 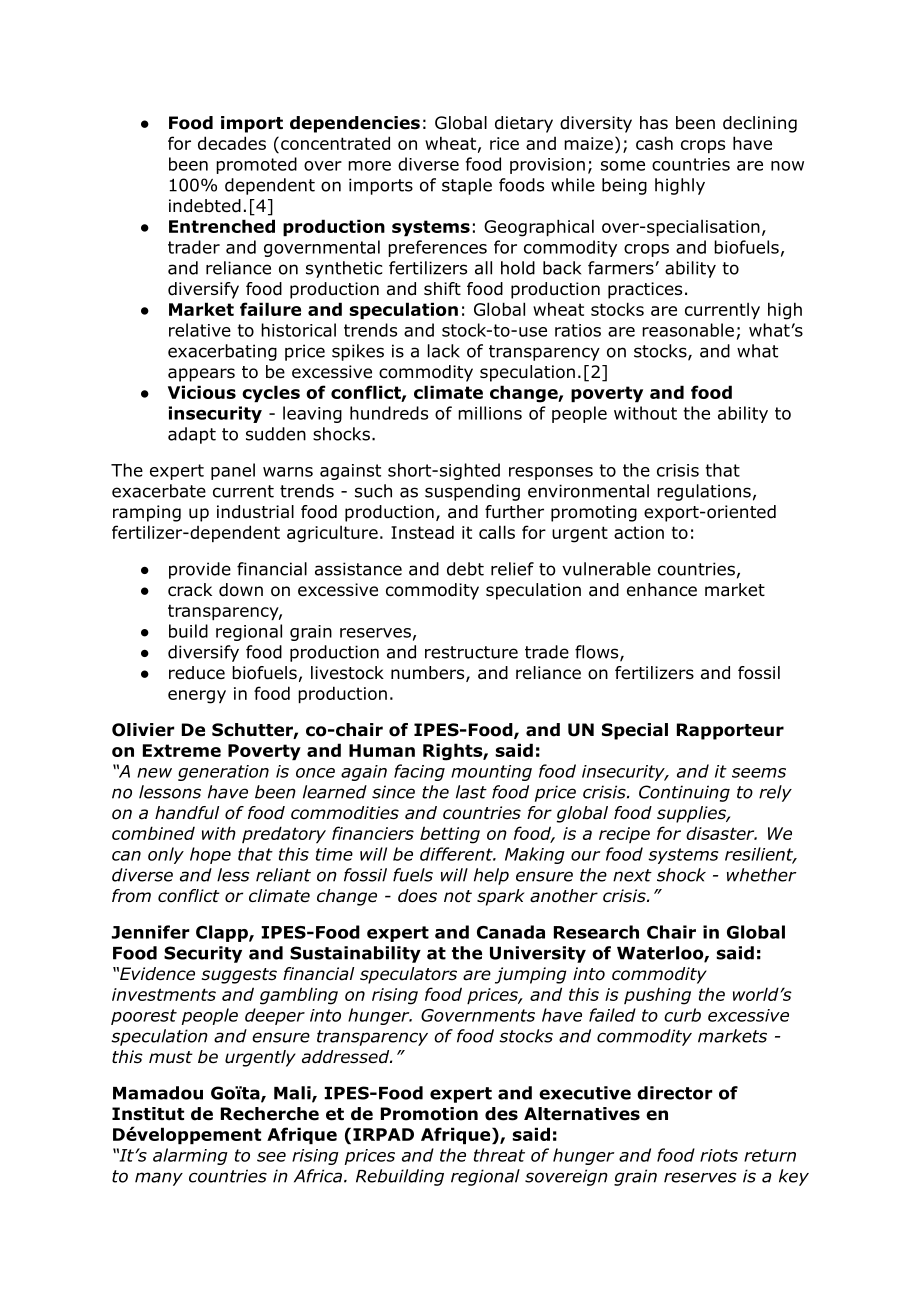 What do you see at coordinates (762, 875) in the image?
I see `whether` at bounding box center [762, 875].
